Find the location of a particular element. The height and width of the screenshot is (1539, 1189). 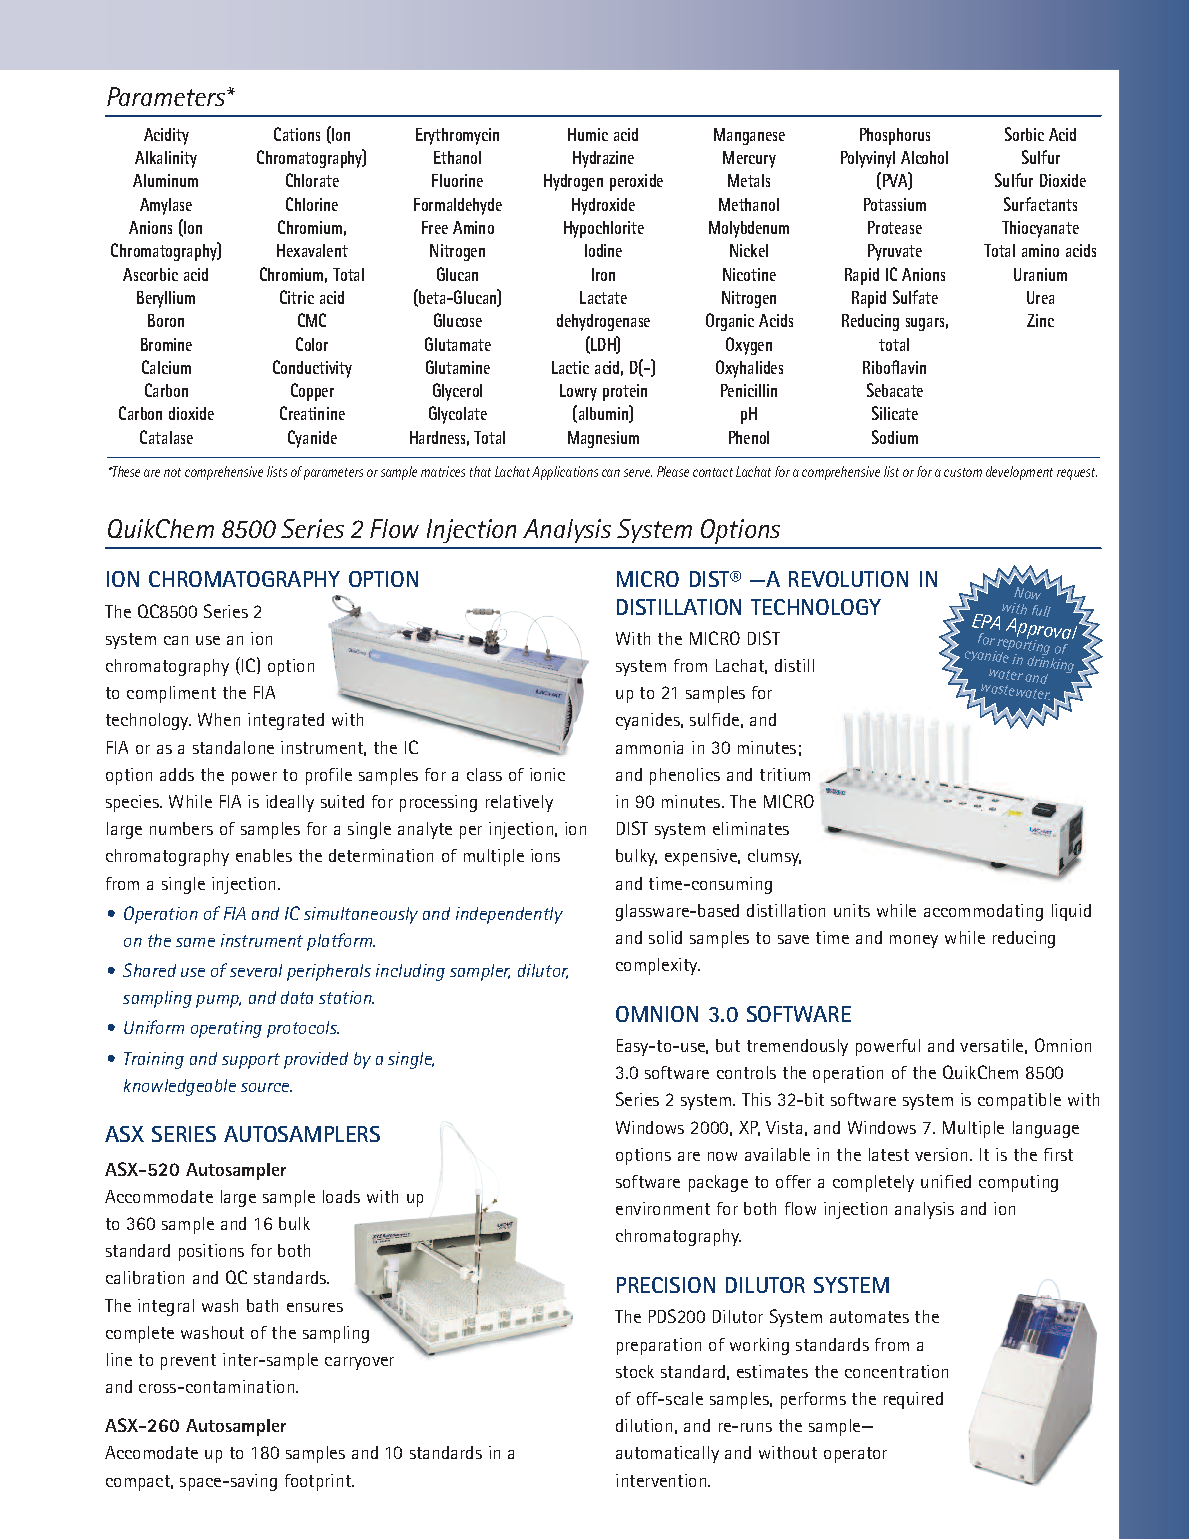

Alcohol is located at coordinates (924, 157).
